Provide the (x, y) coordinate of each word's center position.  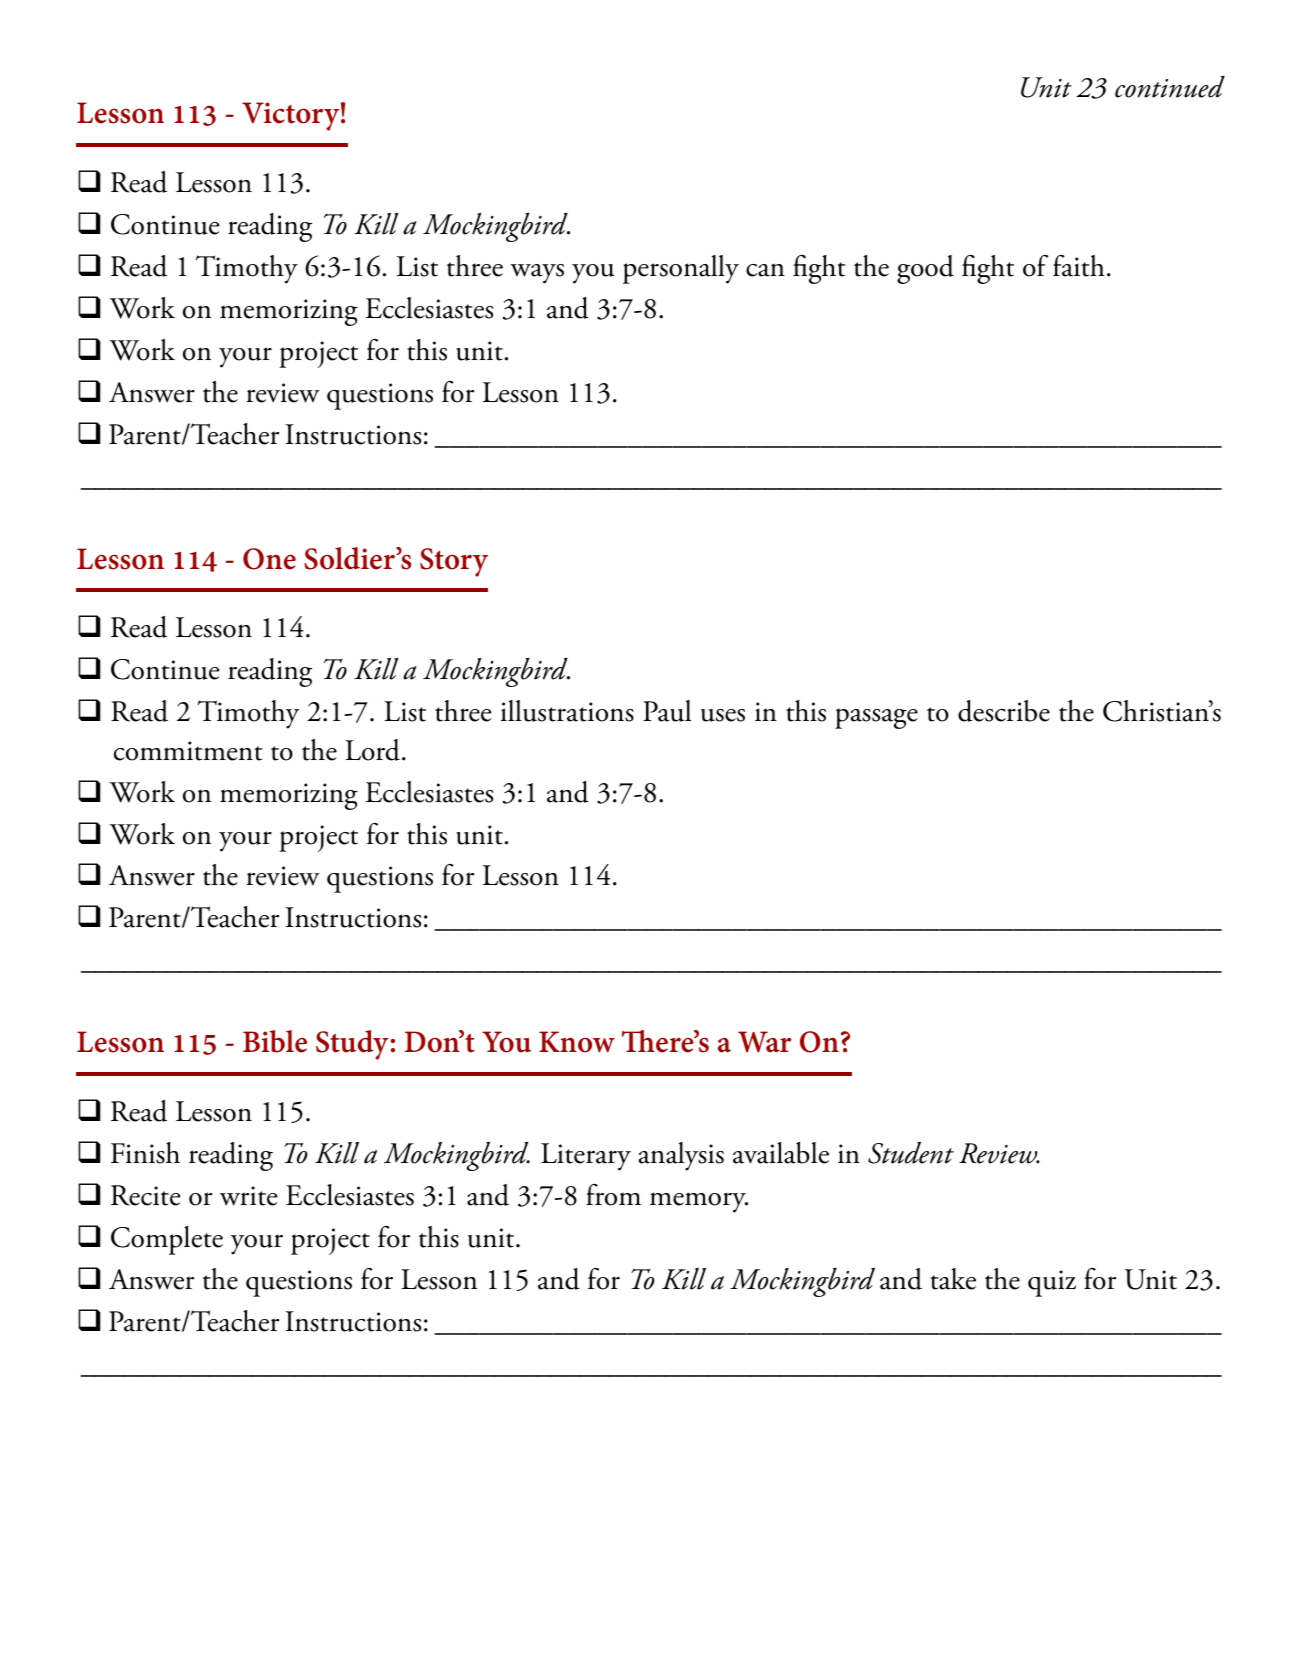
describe (1004, 711)
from (613, 1195)
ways (537, 274)
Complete (167, 1240)
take (953, 1279)
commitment (188, 751)
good (925, 269)
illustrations (567, 711)
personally (681, 269)
